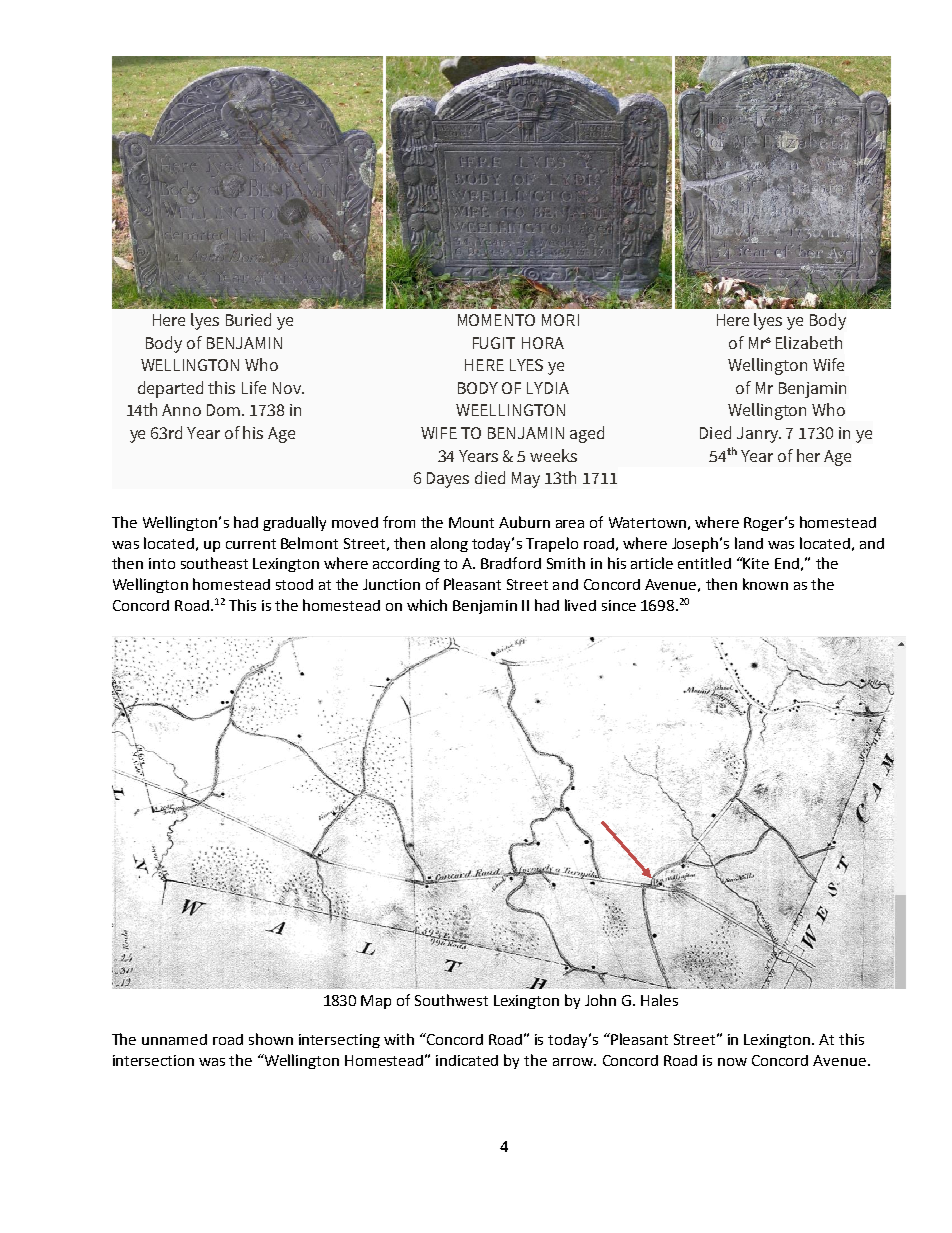 The image size is (952, 1233). What do you see at coordinates (271, 1039) in the page?
I see `shown` at bounding box center [271, 1039].
